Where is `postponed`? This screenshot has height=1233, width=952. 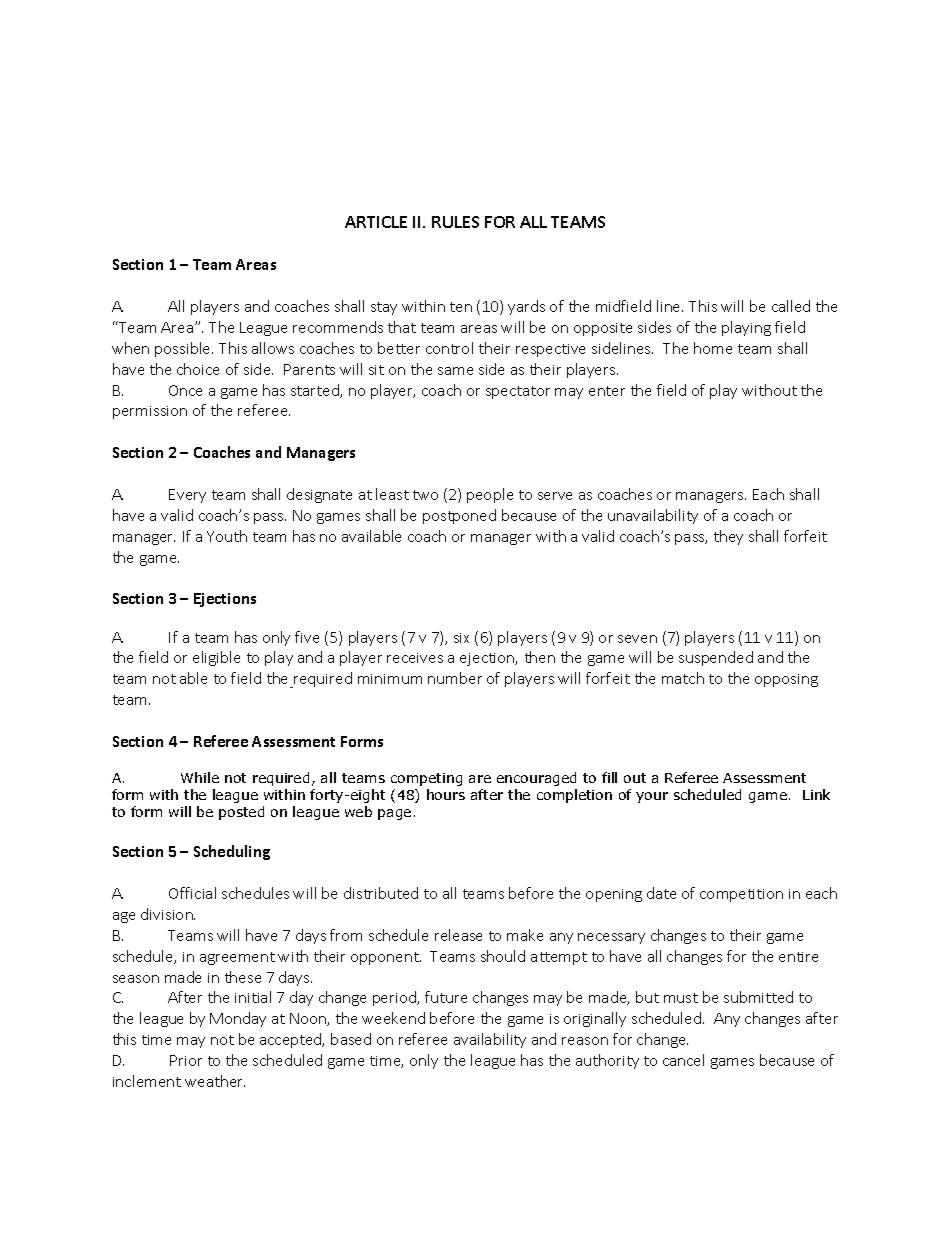
postponed is located at coordinates (459, 516).
